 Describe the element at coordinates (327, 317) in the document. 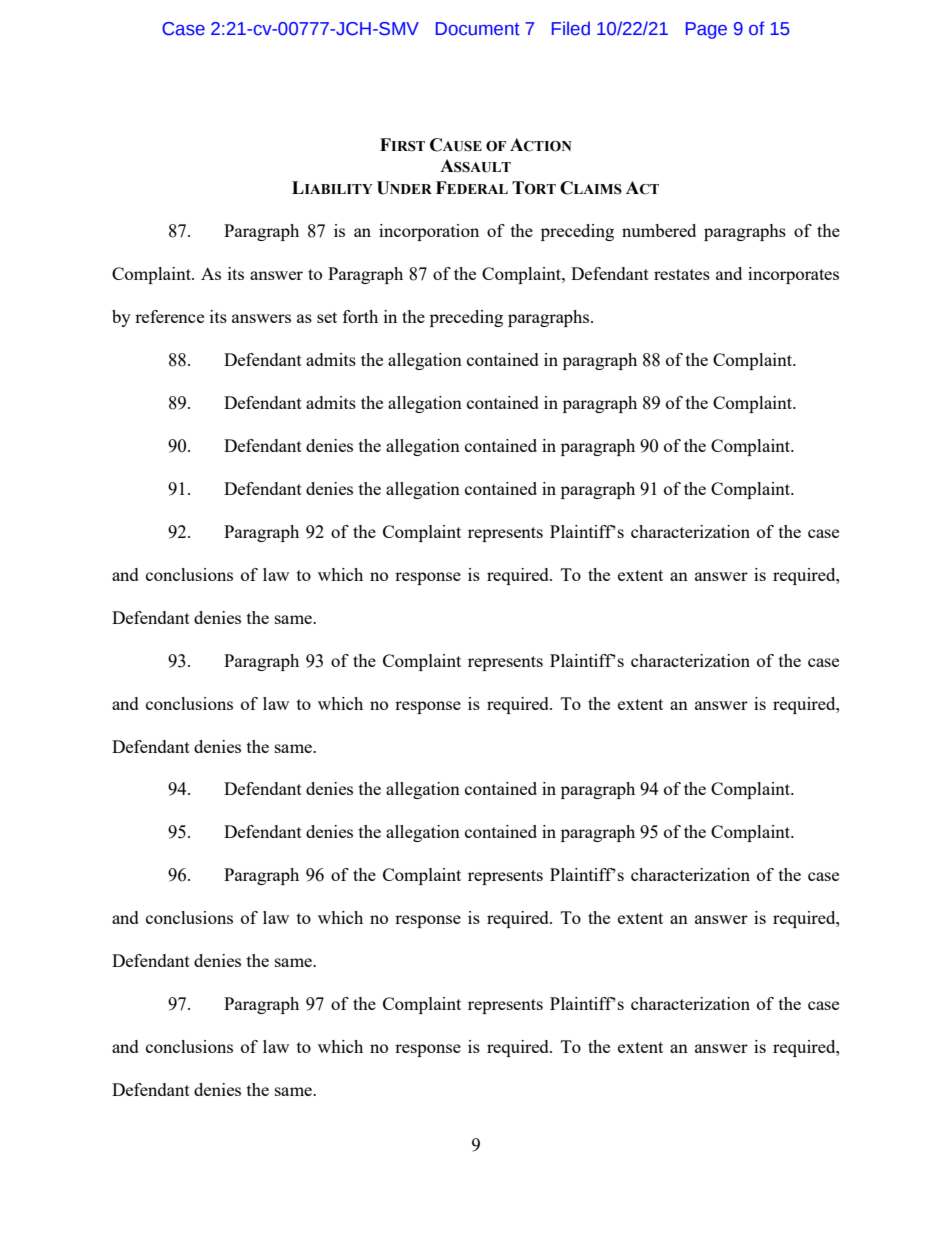

I see `set` at that location.
